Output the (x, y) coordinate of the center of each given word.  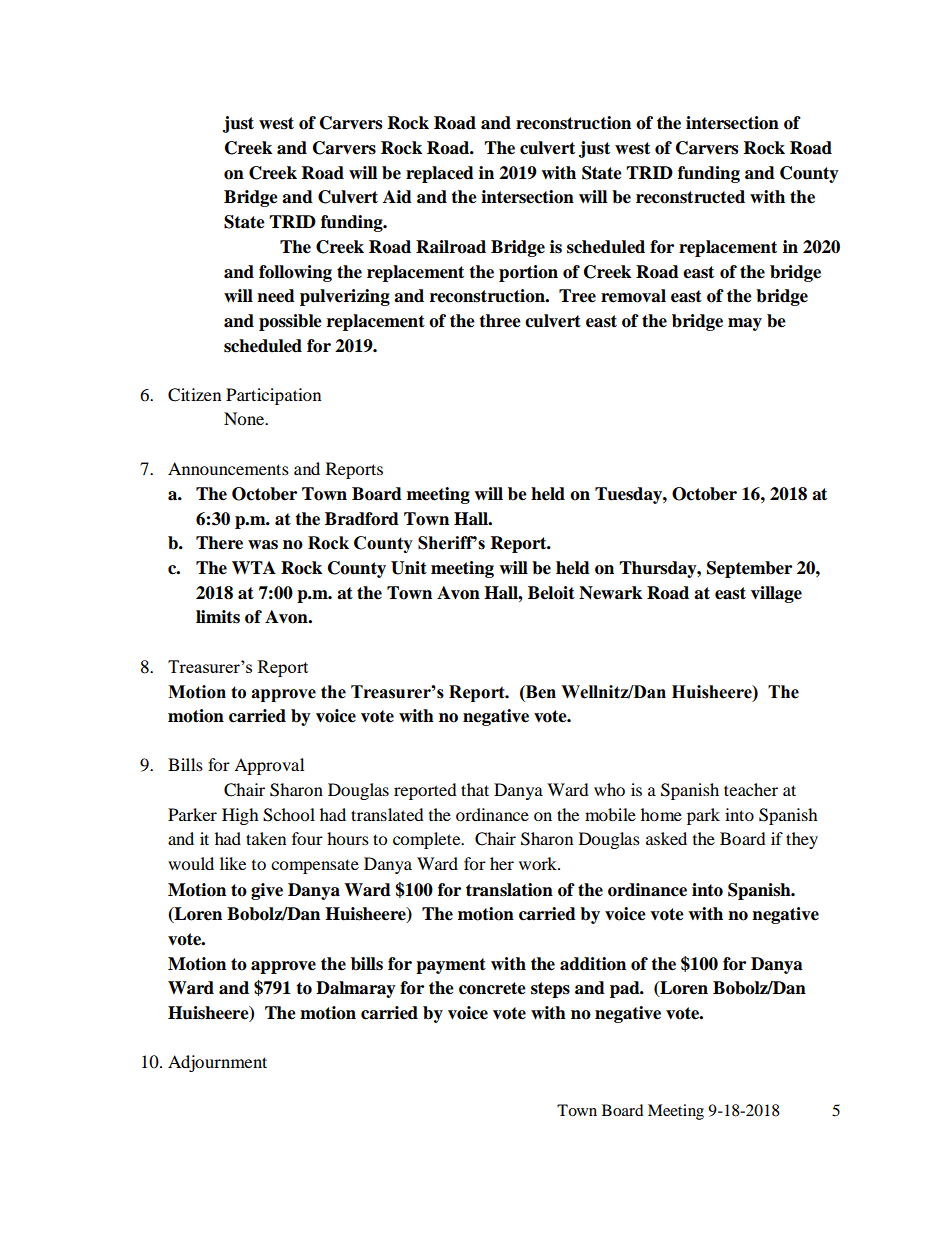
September (749, 569)
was (263, 545)
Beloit (551, 593)
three (500, 321)
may (745, 324)
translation (509, 890)
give (267, 891)
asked (666, 838)
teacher (751, 789)
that (475, 789)
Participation (273, 396)
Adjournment (217, 1063)
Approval (269, 766)
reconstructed (690, 197)
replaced (440, 174)
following (295, 273)
